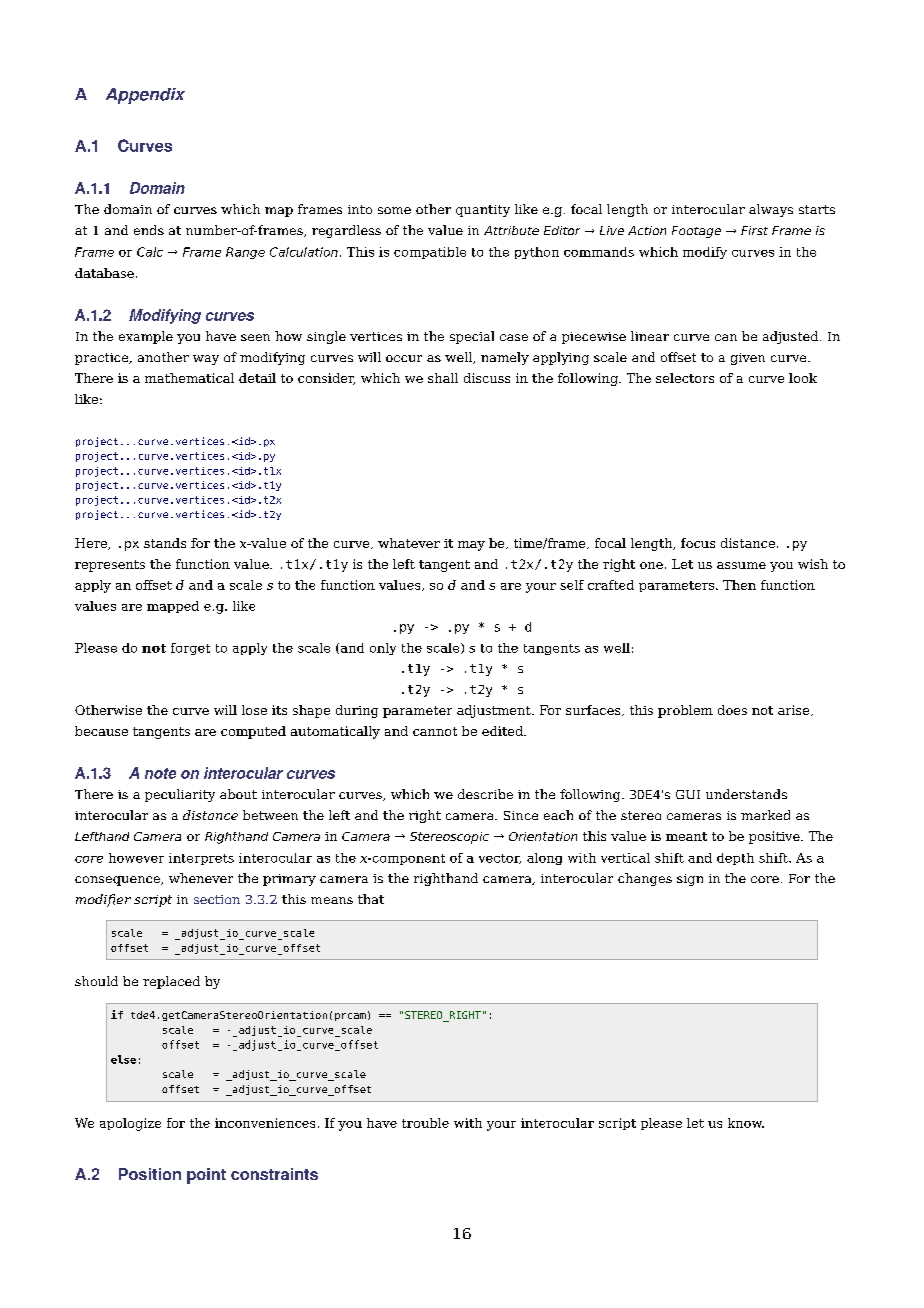 The image size is (924, 1308). What do you see at coordinates (746, 1123) in the document?
I see `know` at bounding box center [746, 1123].
